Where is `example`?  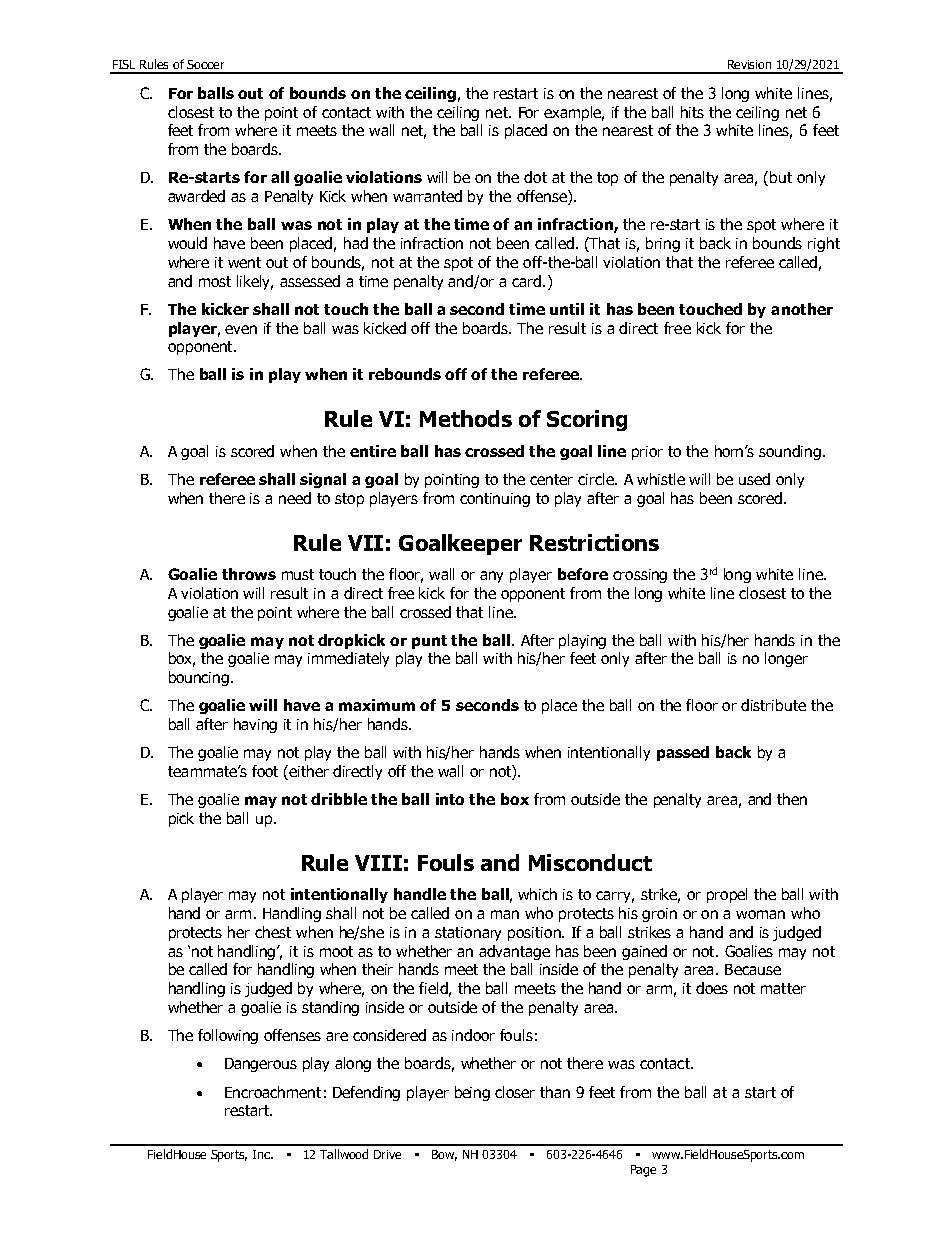
example is located at coordinates (574, 113).
